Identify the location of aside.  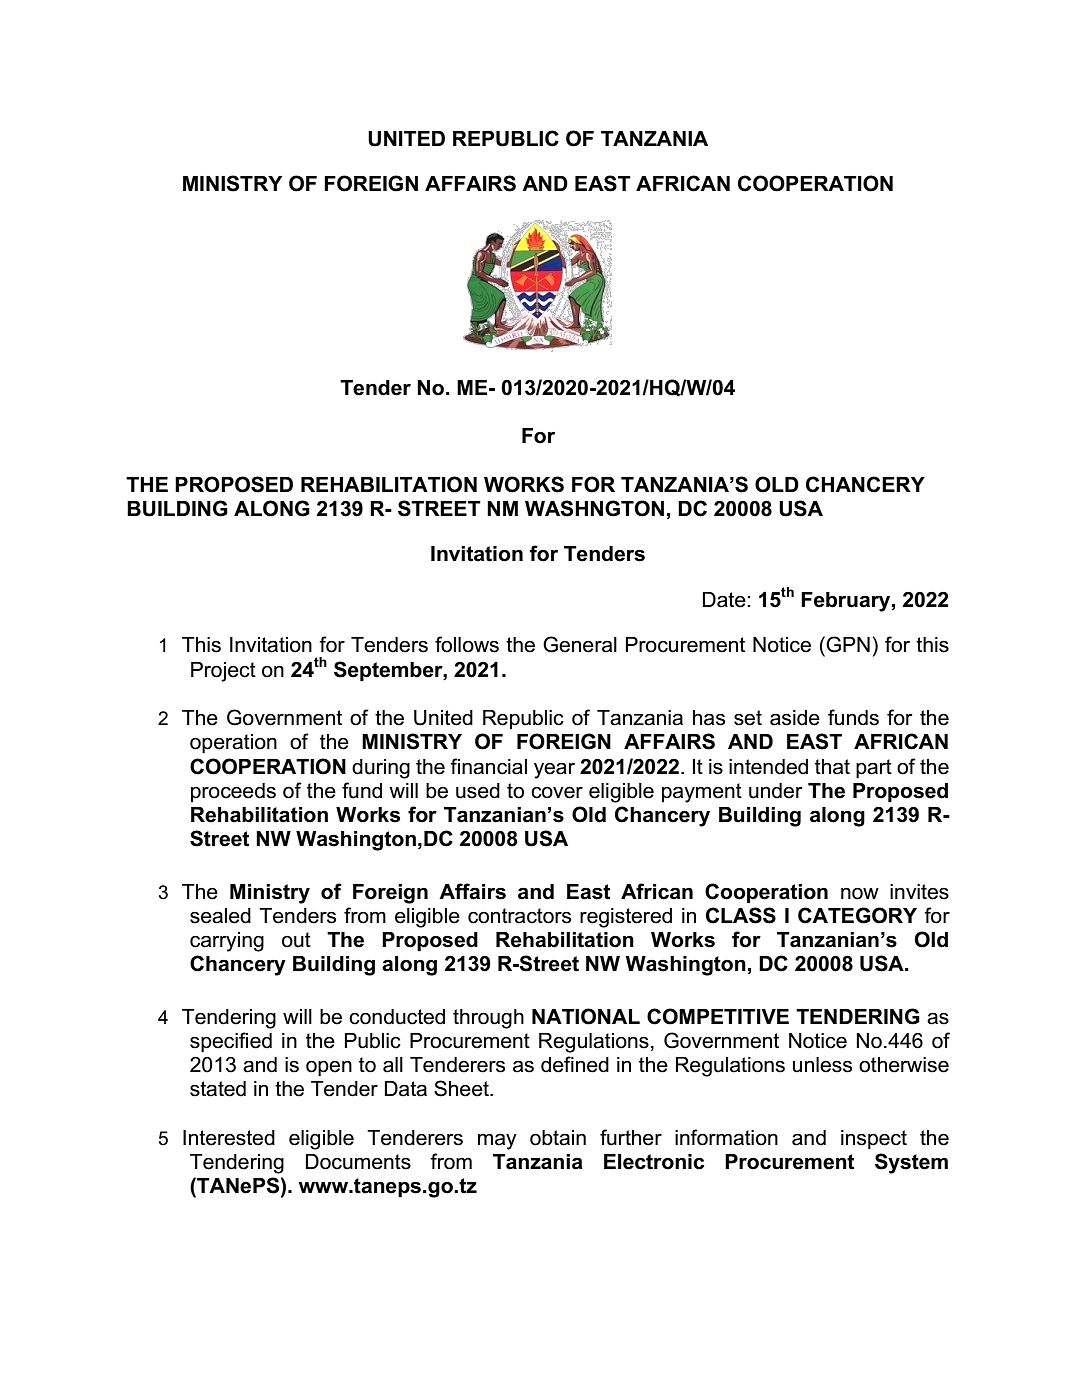
(795, 718).
